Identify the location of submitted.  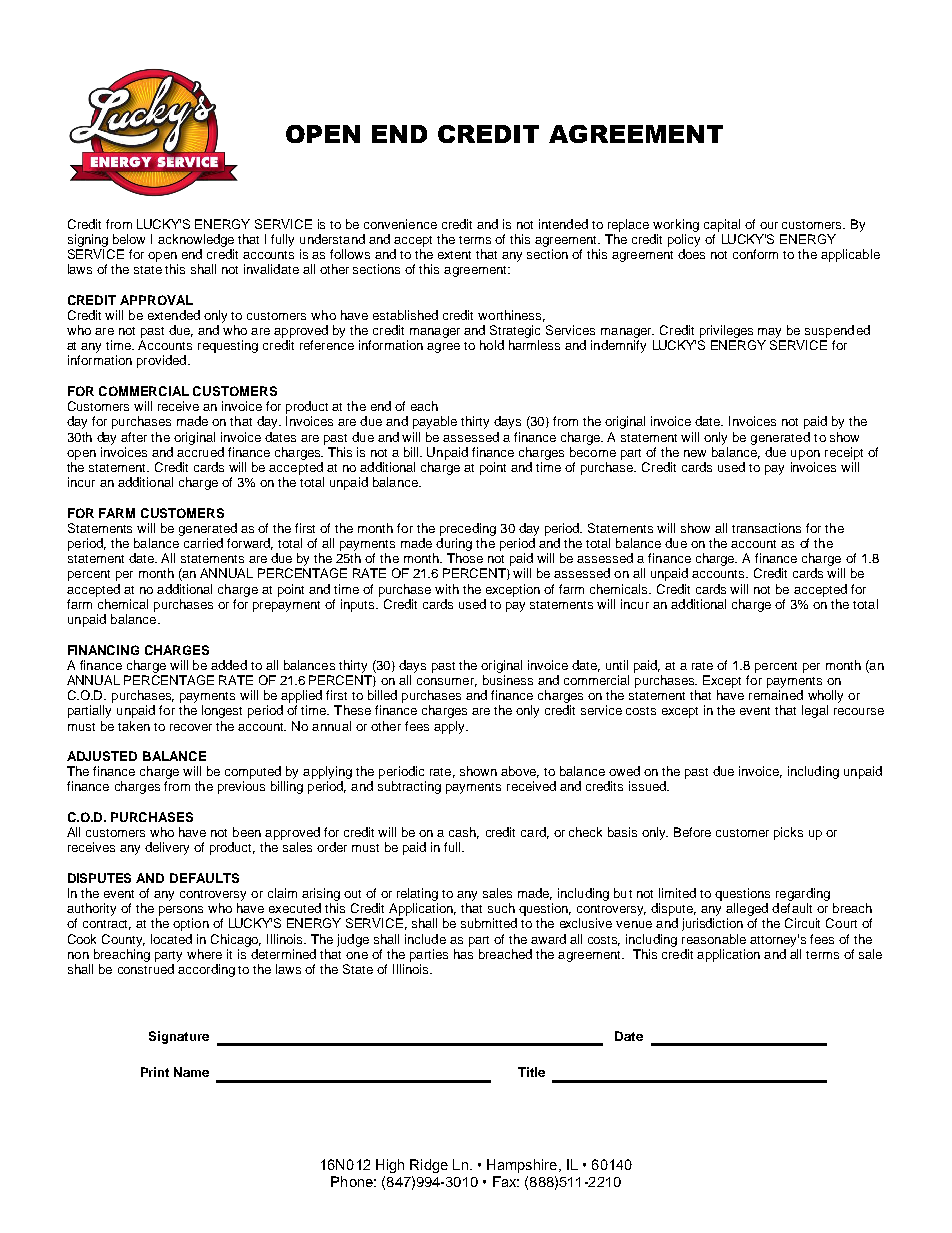
(489, 923).
